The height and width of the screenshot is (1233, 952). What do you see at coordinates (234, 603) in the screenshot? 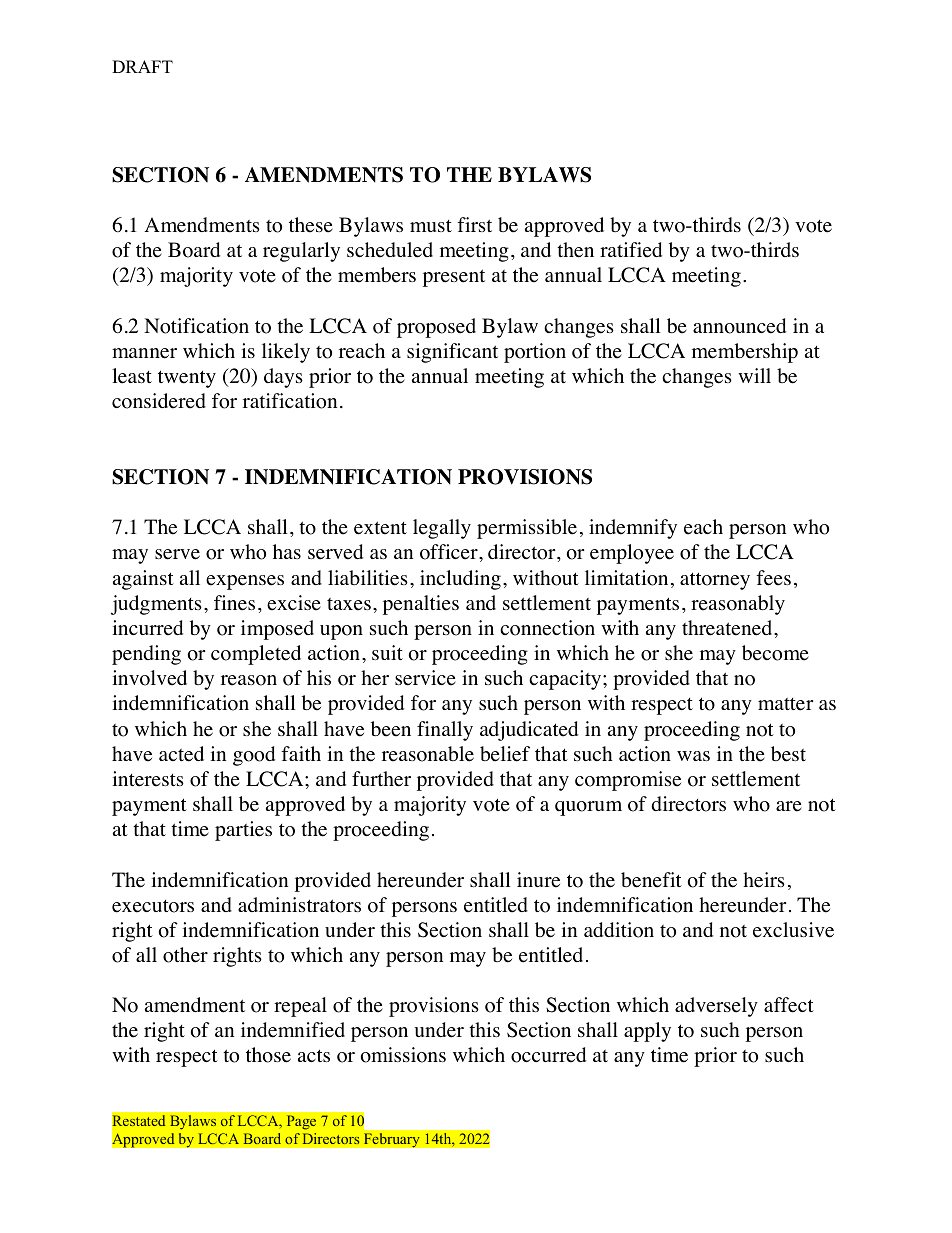
I see `fines` at bounding box center [234, 603].
